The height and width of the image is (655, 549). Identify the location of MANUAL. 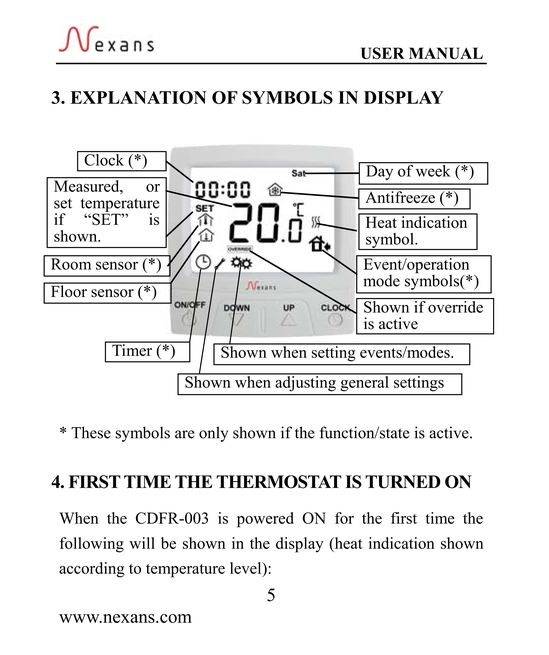
(446, 53).
